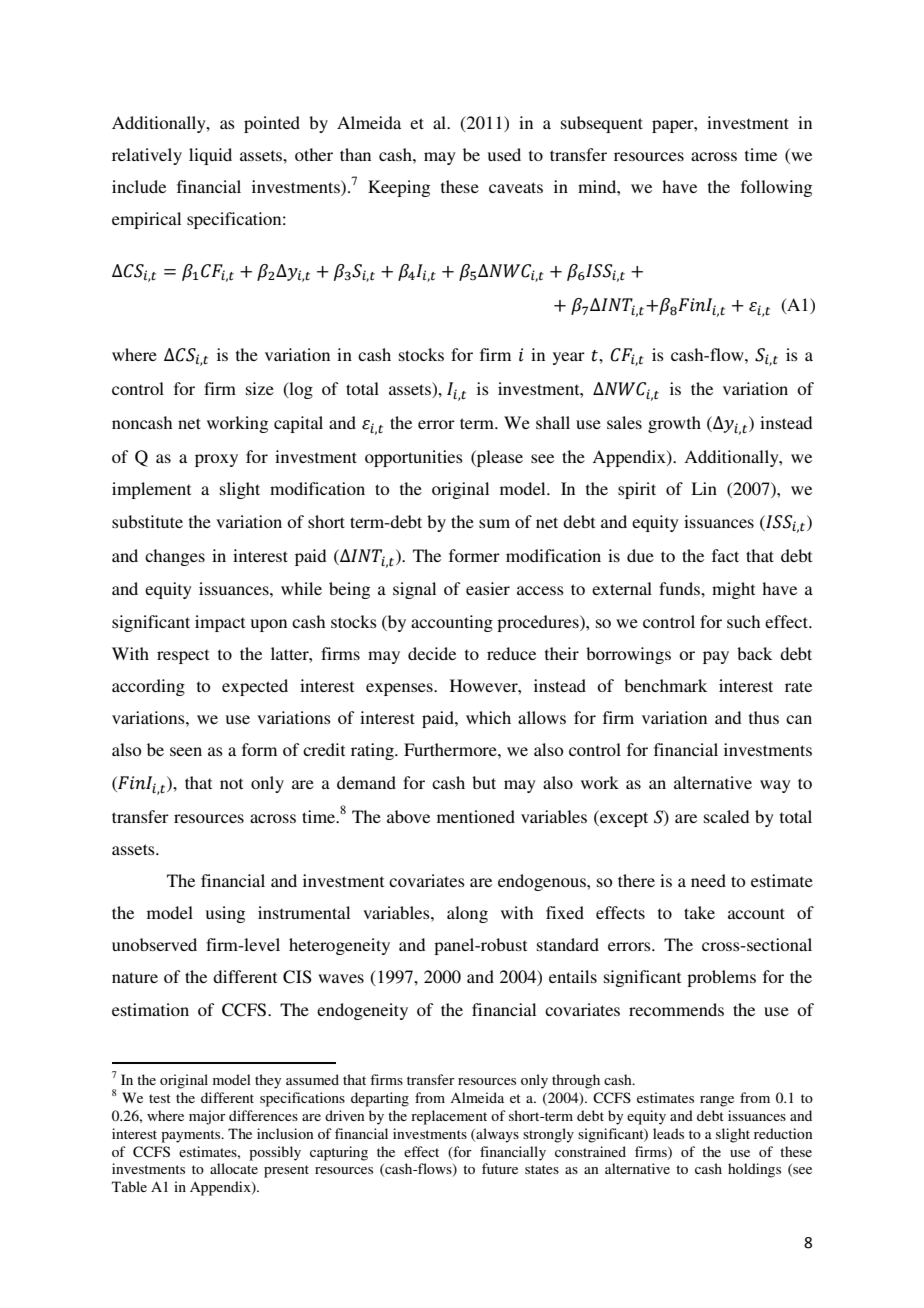  Describe the element at coordinates (754, 1170) in the screenshot. I see `holdings` at that location.
